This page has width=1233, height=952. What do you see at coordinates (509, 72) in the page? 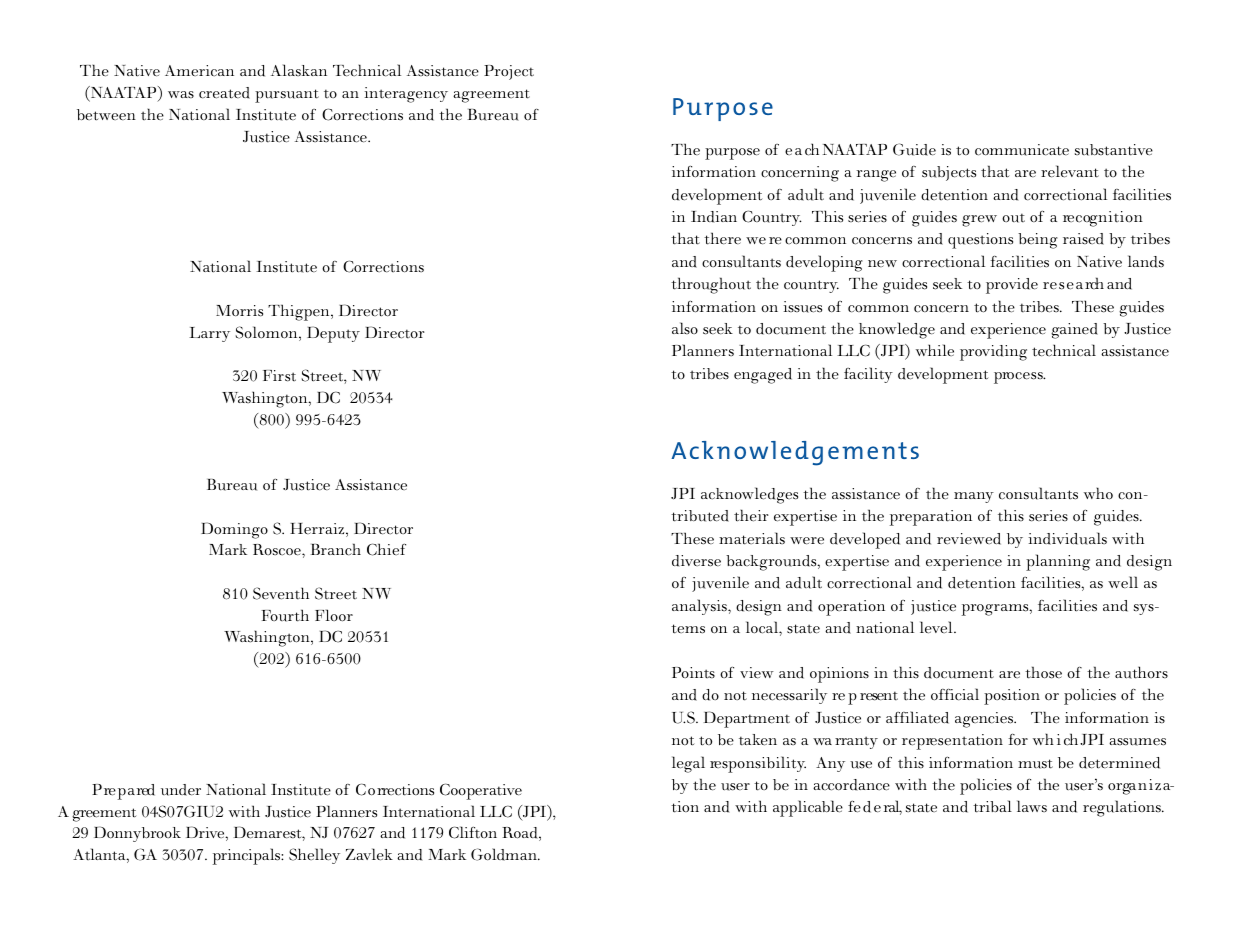
I see `Project` at bounding box center [509, 72].
